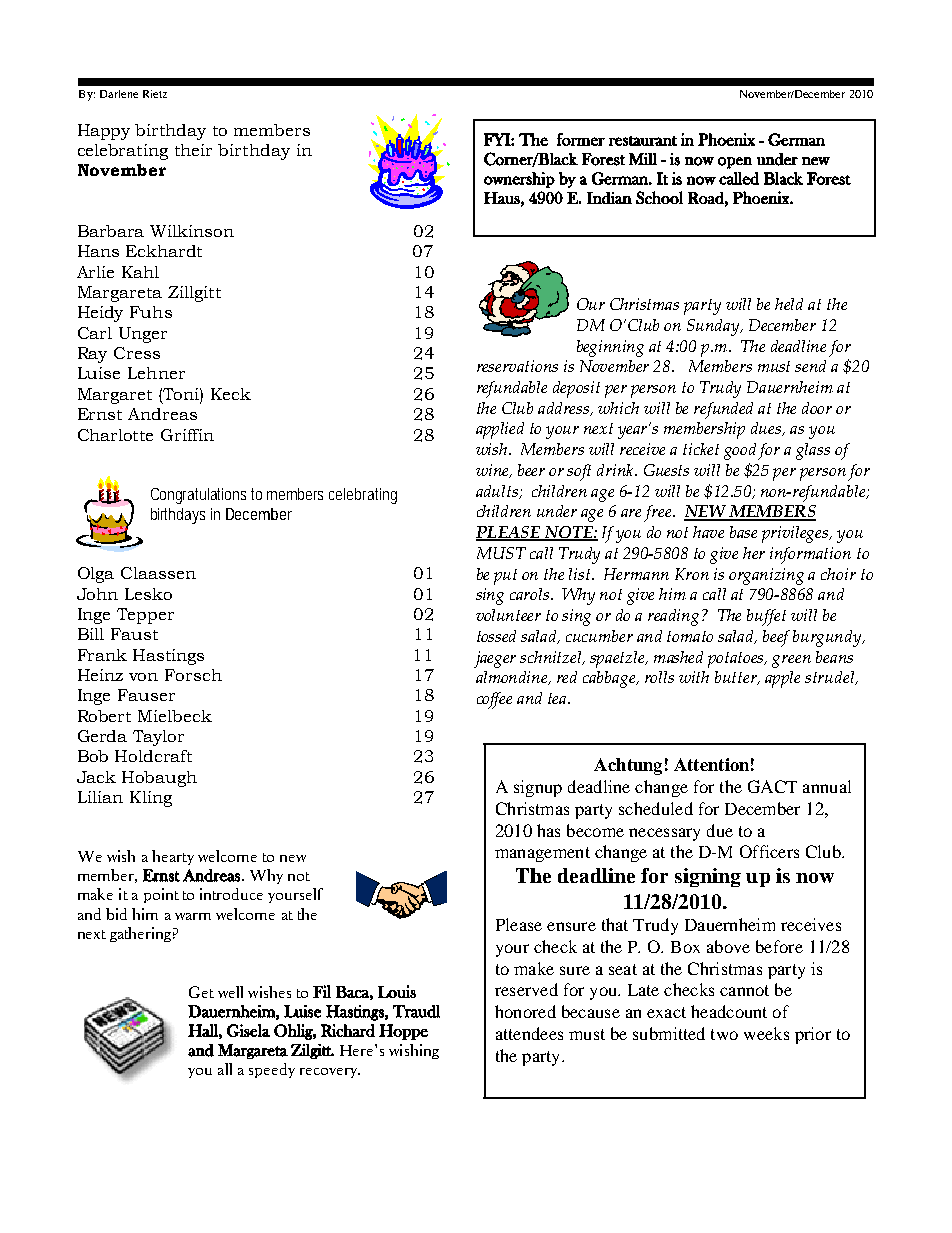 The image size is (952, 1233). I want to click on Officers, so click(769, 851).
